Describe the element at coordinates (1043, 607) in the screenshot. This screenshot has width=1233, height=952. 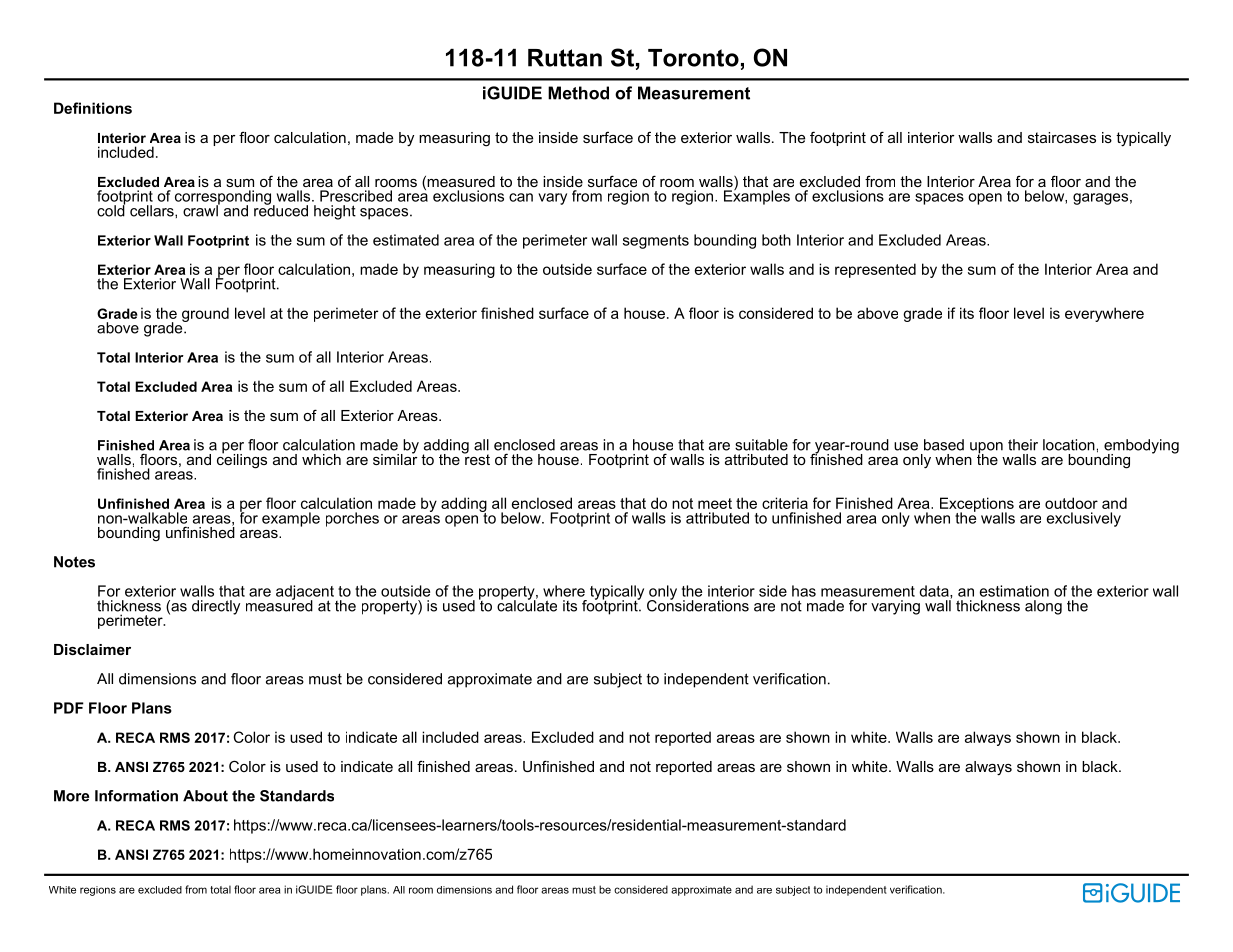
I see `along` at that location.
